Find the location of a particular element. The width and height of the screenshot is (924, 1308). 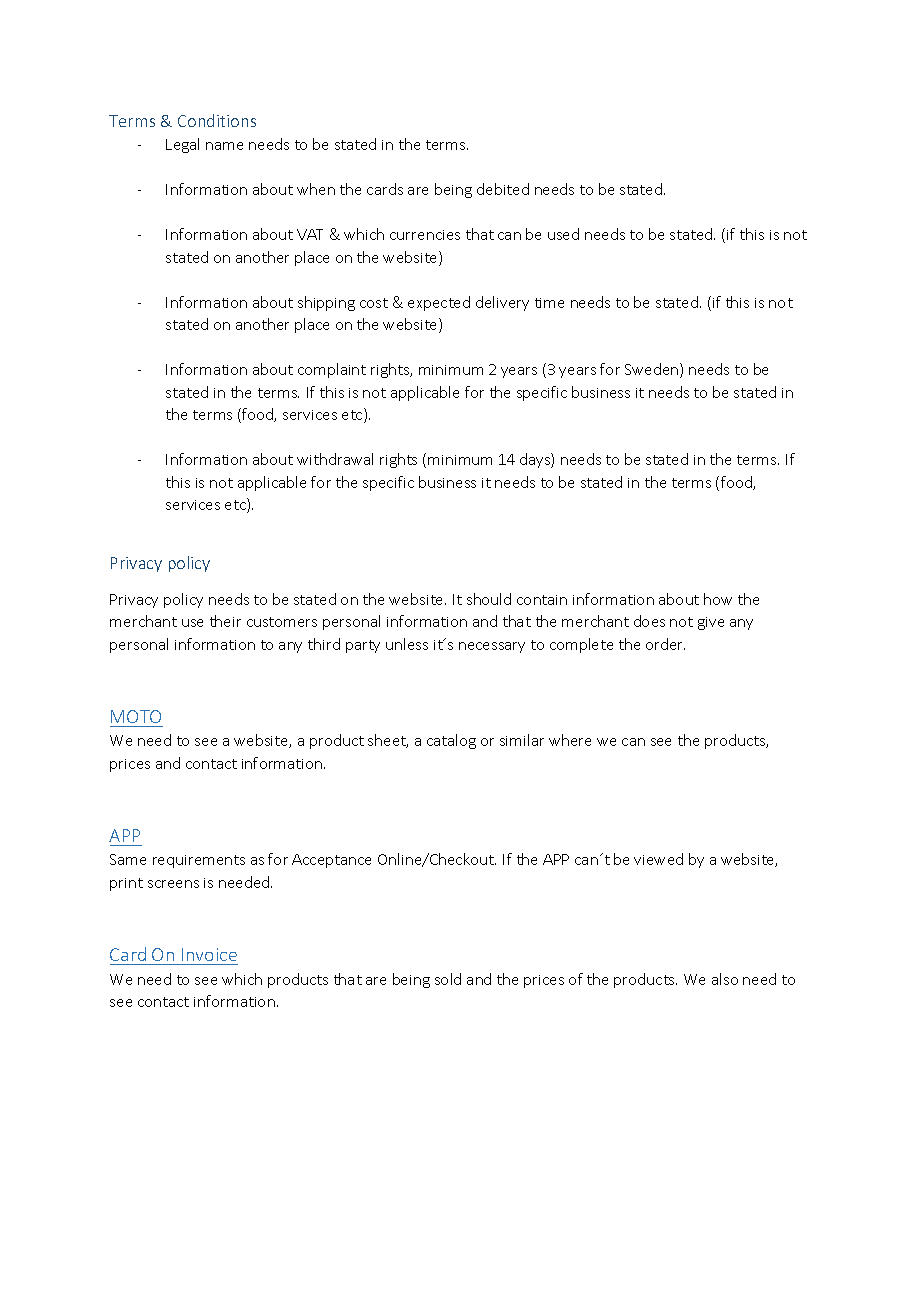

debited is located at coordinates (503, 189).
